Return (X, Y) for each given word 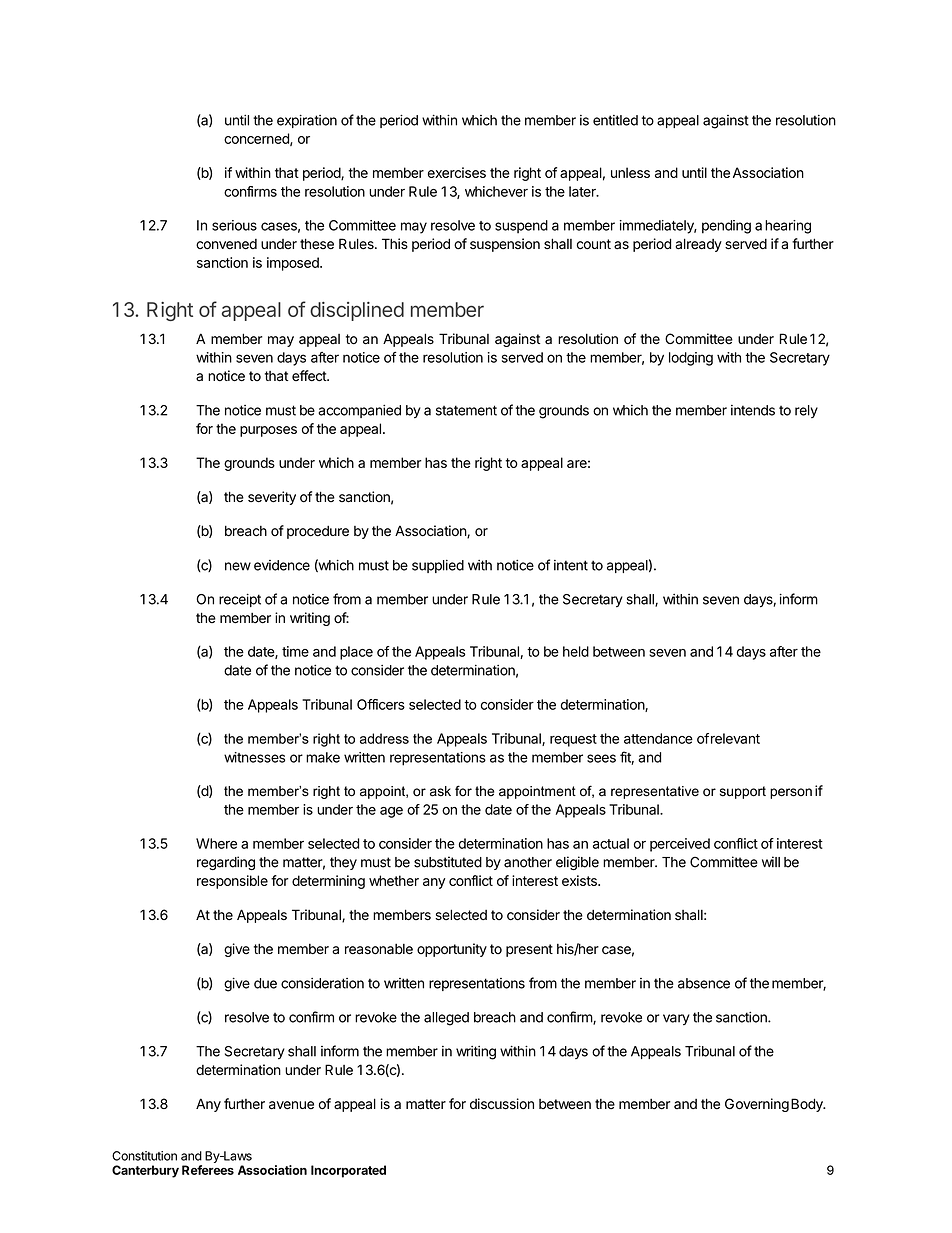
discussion (502, 1104)
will (771, 861)
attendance (658, 738)
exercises (457, 172)
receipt (240, 600)
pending (726, 227)
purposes (268, 431)
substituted (448, 862)
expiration (307, 121)
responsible (232, 882)
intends (753, 410)
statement (466, 410)
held (576, 651)
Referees (208, 1170)
